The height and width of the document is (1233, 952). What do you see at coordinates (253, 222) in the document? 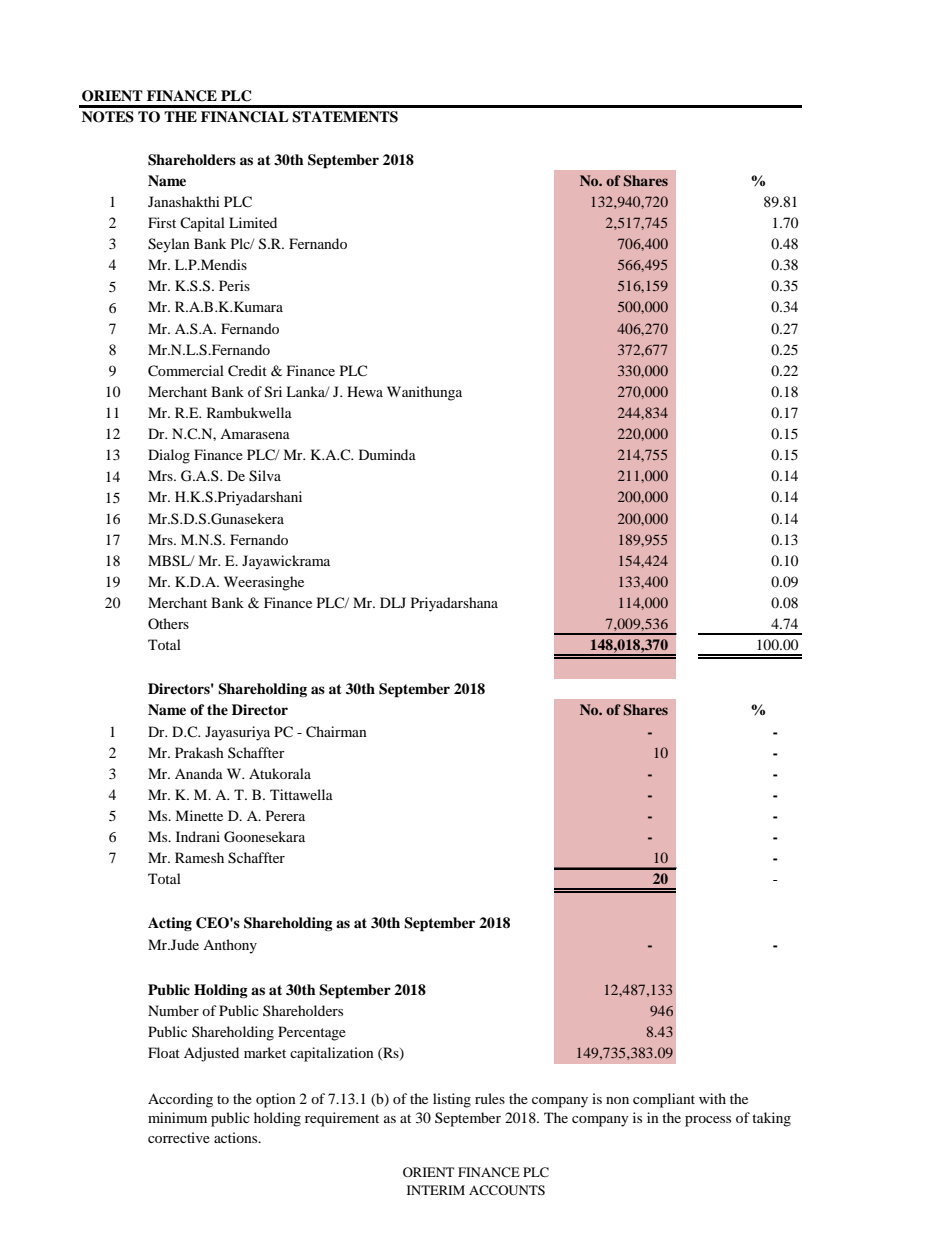
I see `Limited` at bounding box center [253, 222].
